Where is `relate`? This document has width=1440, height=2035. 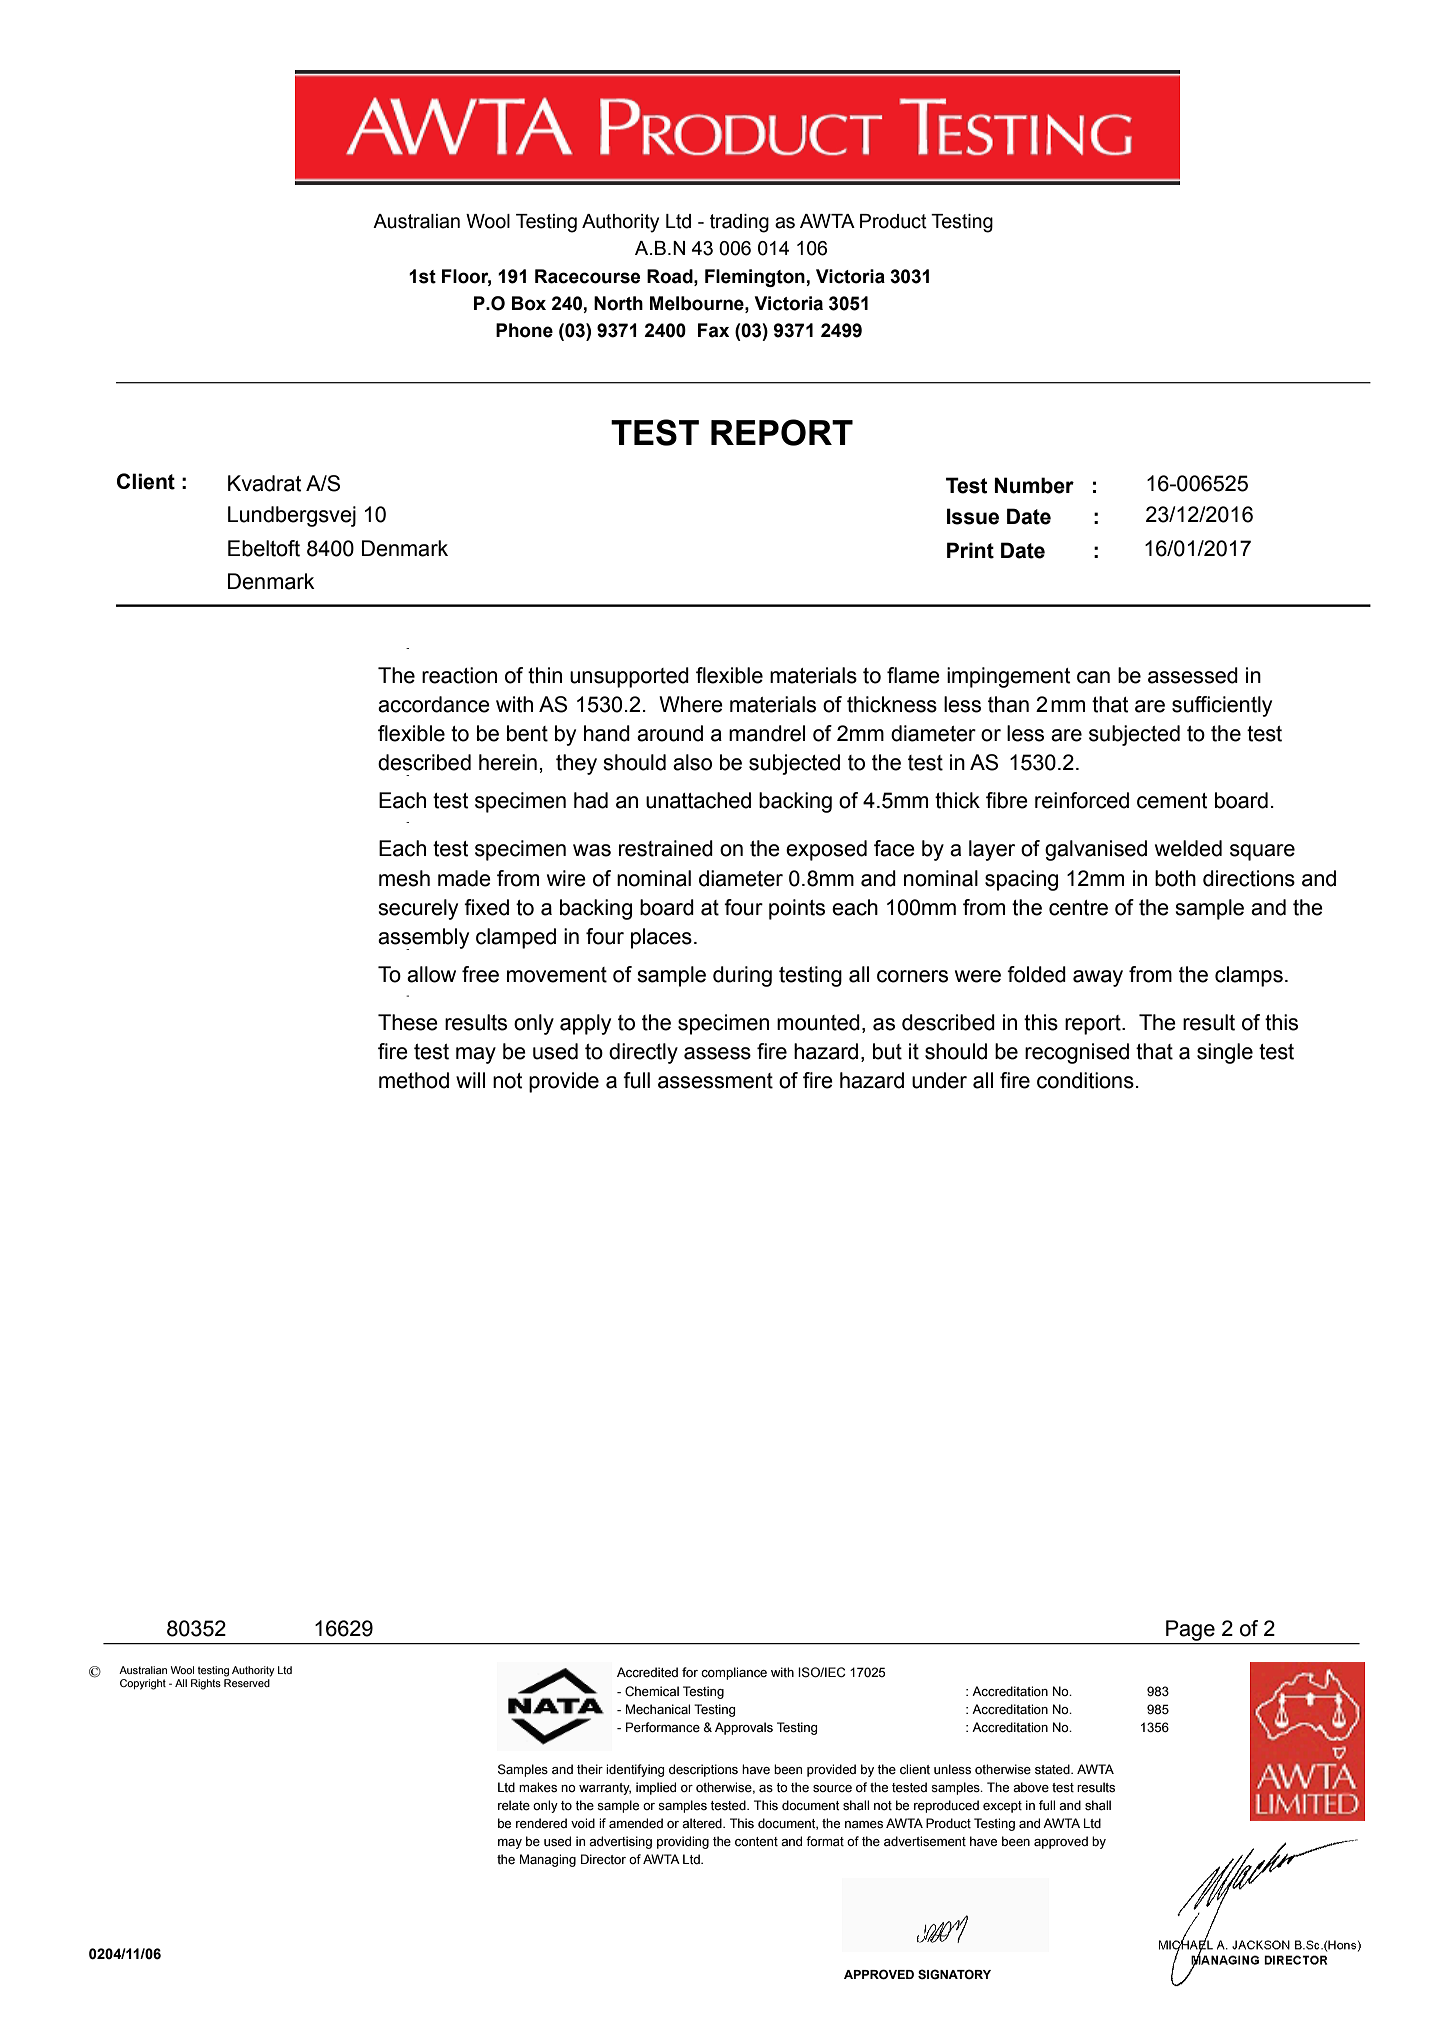
relate is located at coordinates (514, 1805).
